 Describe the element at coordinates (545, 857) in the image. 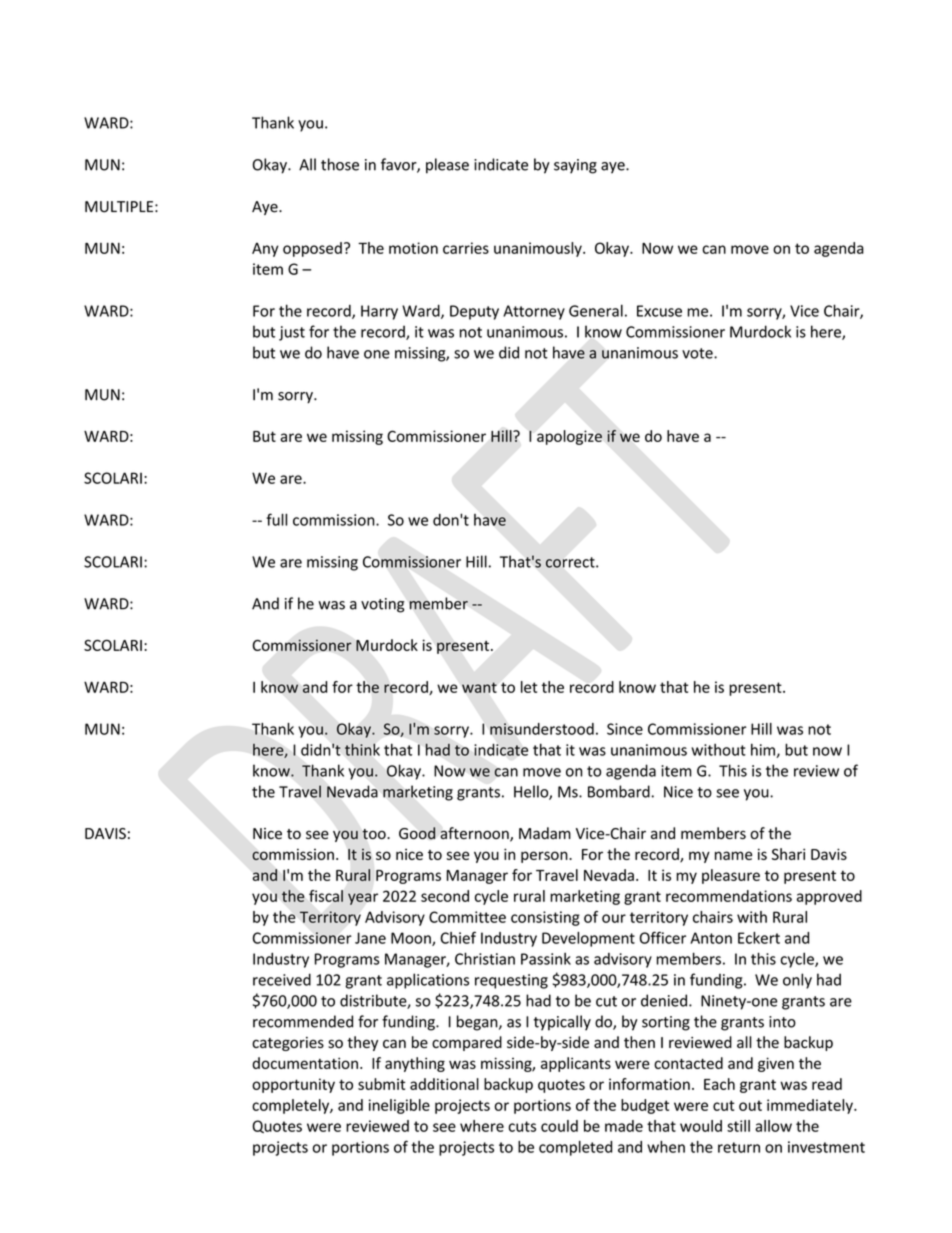

I see `person` at that location.
